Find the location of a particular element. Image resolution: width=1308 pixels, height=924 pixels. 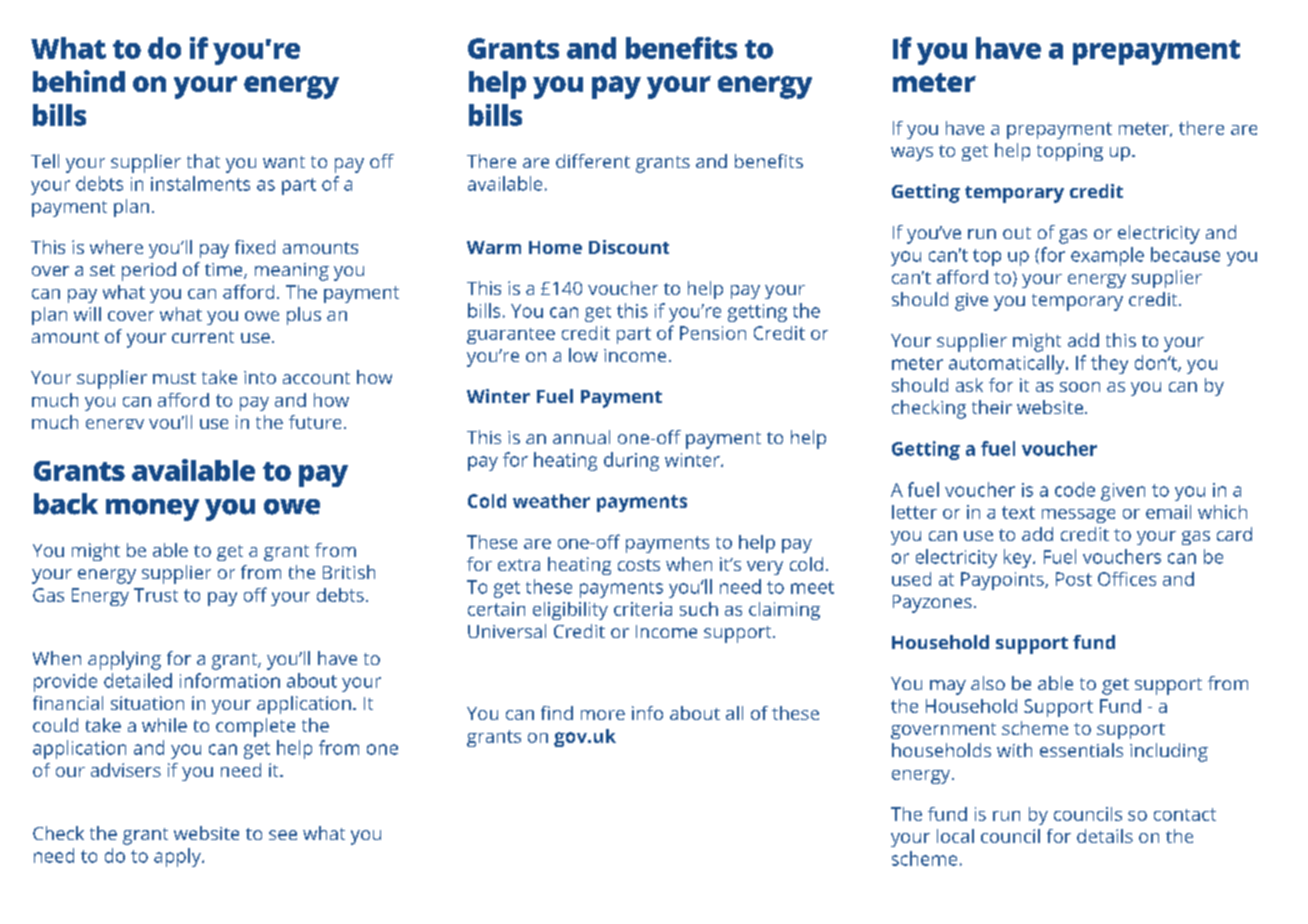

code is located at coordinates (1075, 489).
